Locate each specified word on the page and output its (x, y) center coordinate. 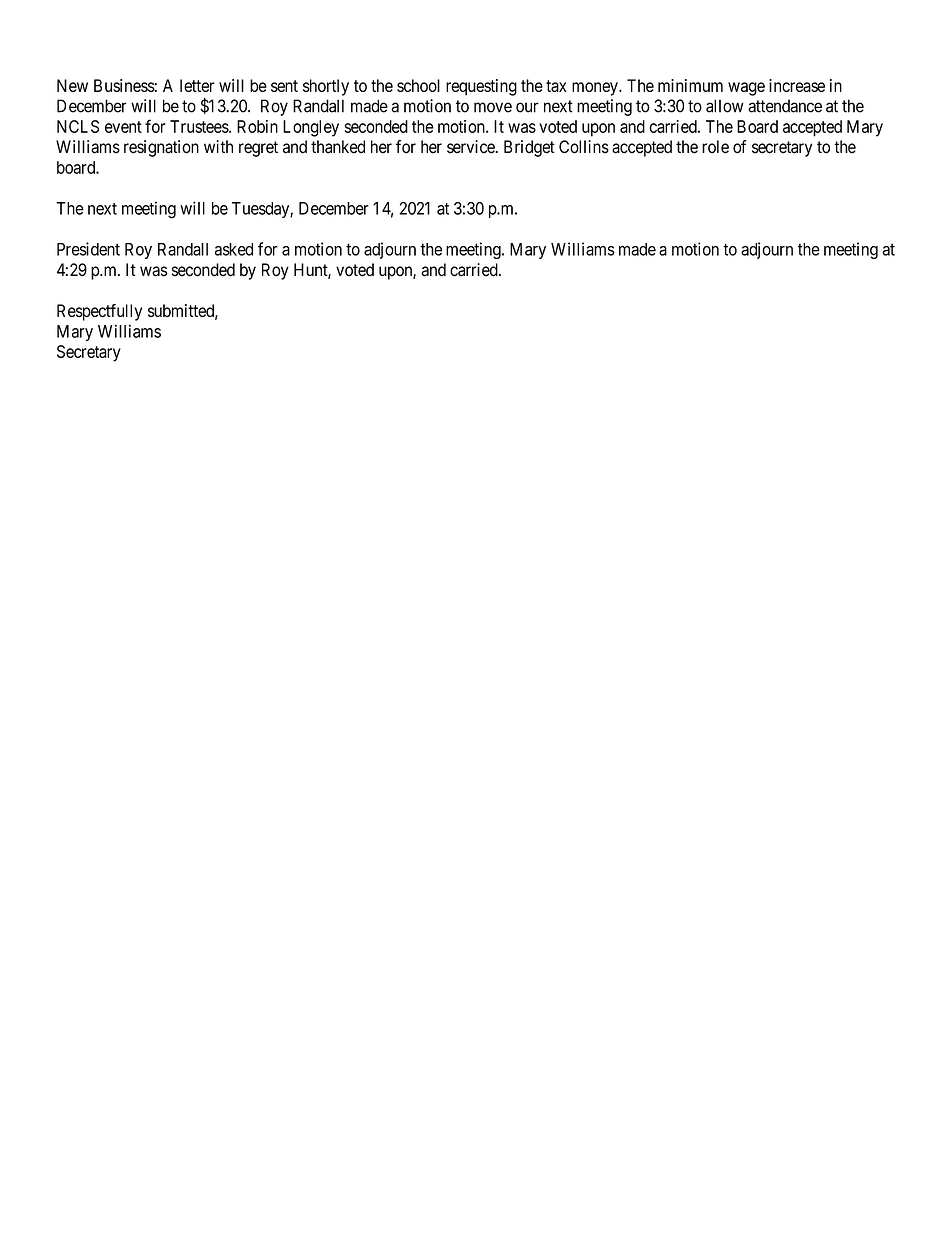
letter (197, 85)
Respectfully (99, 312)
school (418, 85)
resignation (161, 148)
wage (746, 89)
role (715, 147)
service (471, 147)
